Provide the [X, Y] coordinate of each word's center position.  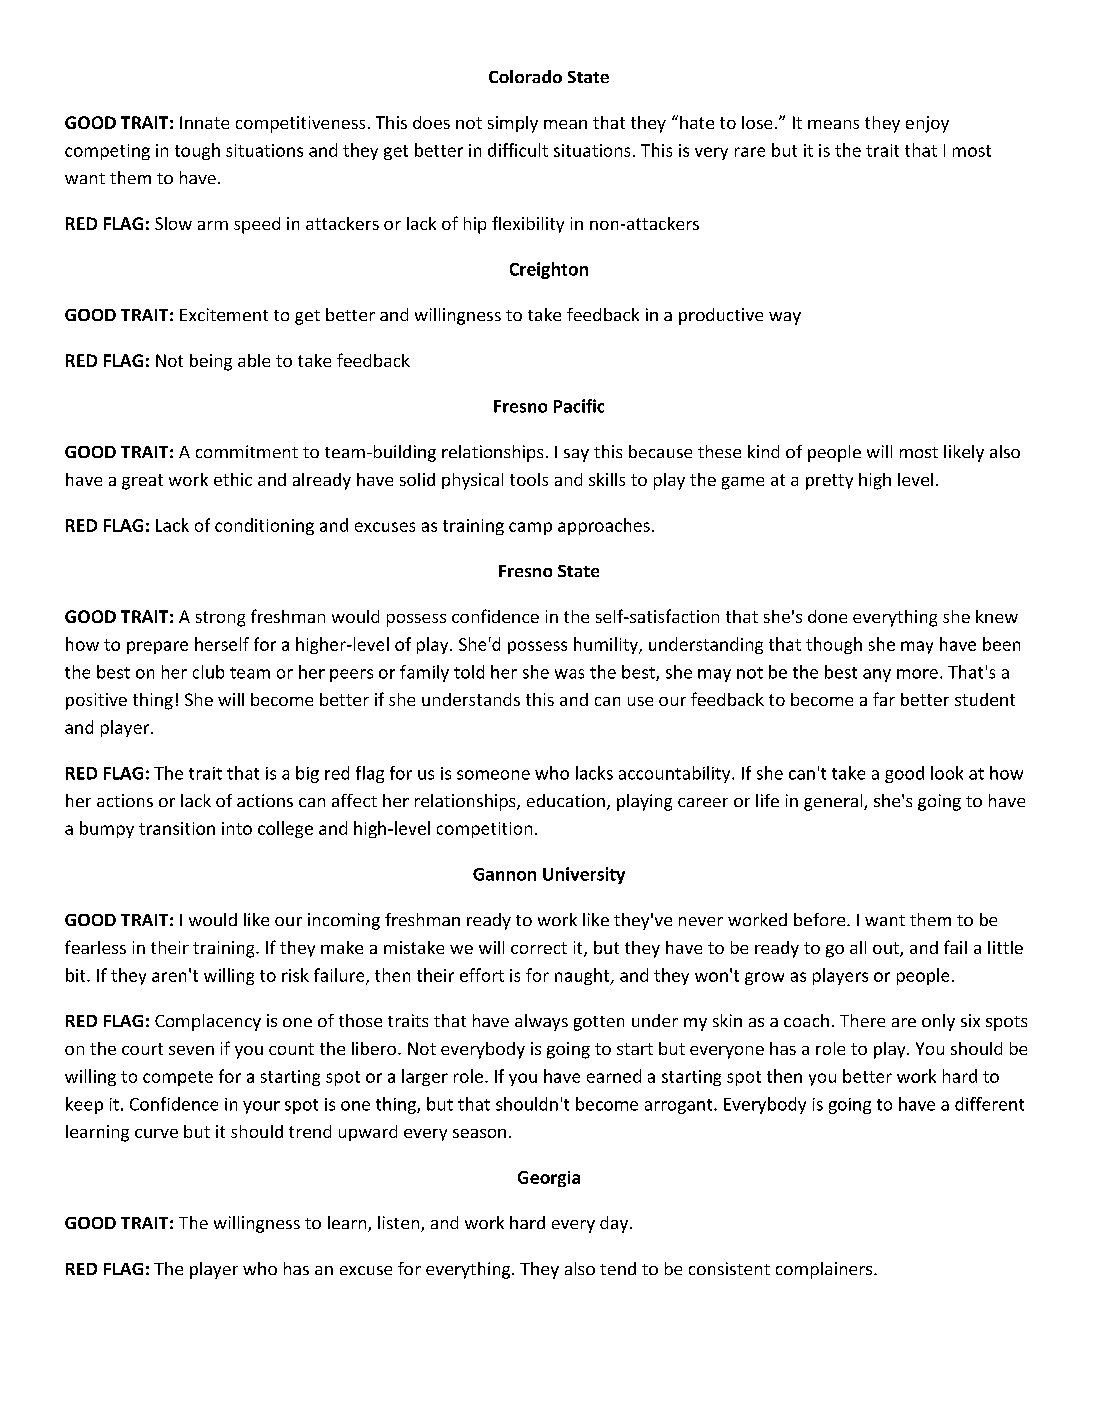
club [208, 672]
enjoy [927, 124]
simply [513, 124]
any [877, 675]
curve [156, 1133]
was [569, 674]
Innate [204, 122]
